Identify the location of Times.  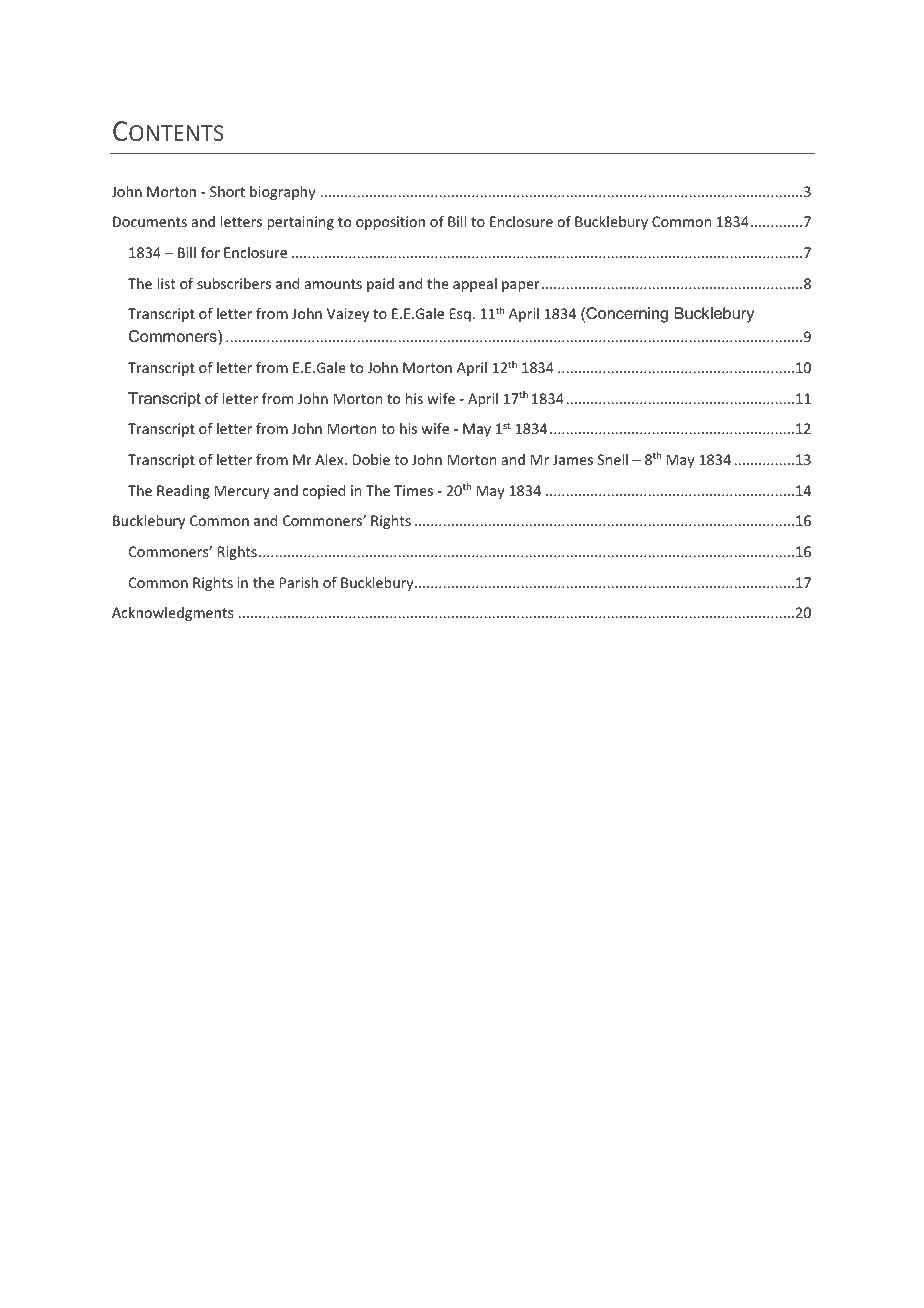
(413, 490).
